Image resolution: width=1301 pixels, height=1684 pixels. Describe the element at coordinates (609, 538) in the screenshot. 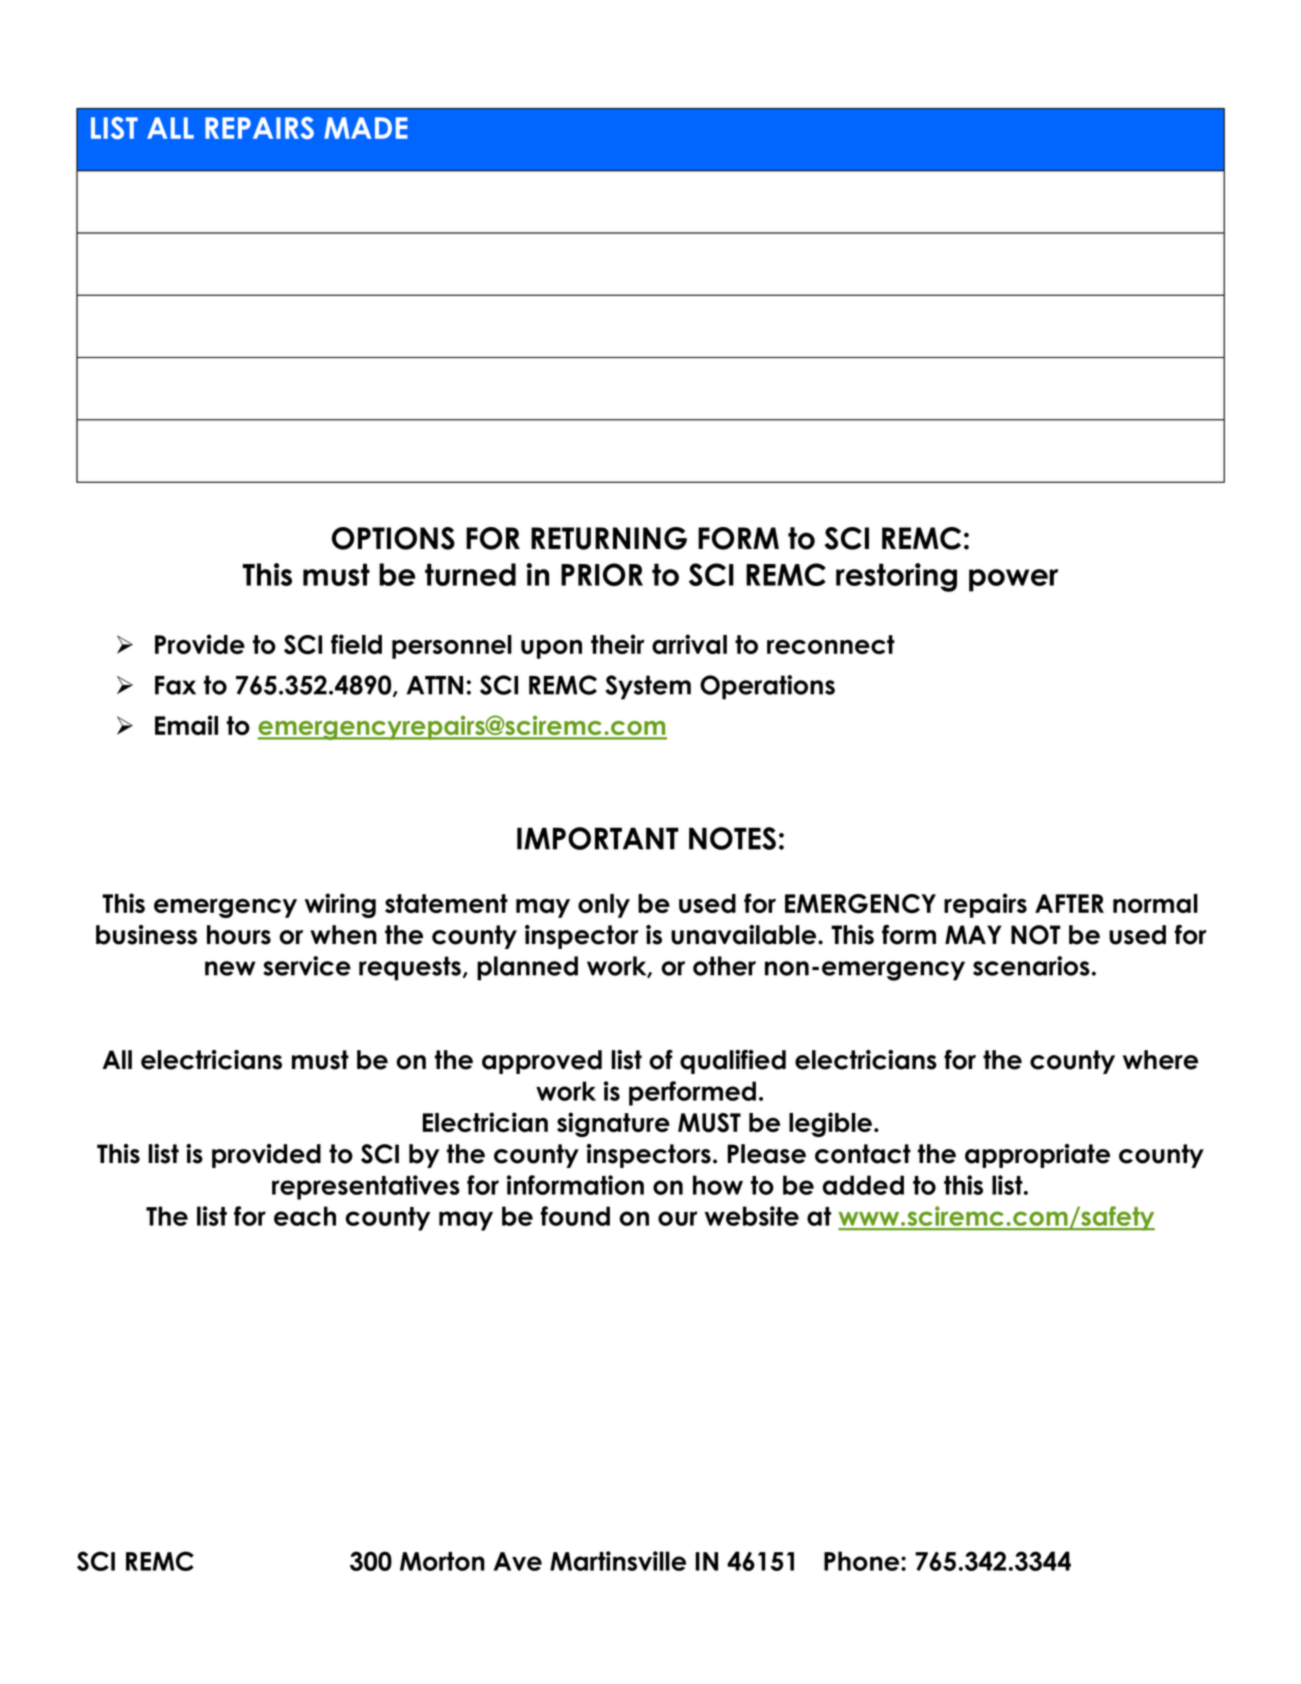

I see `RETURNING` at that location.
